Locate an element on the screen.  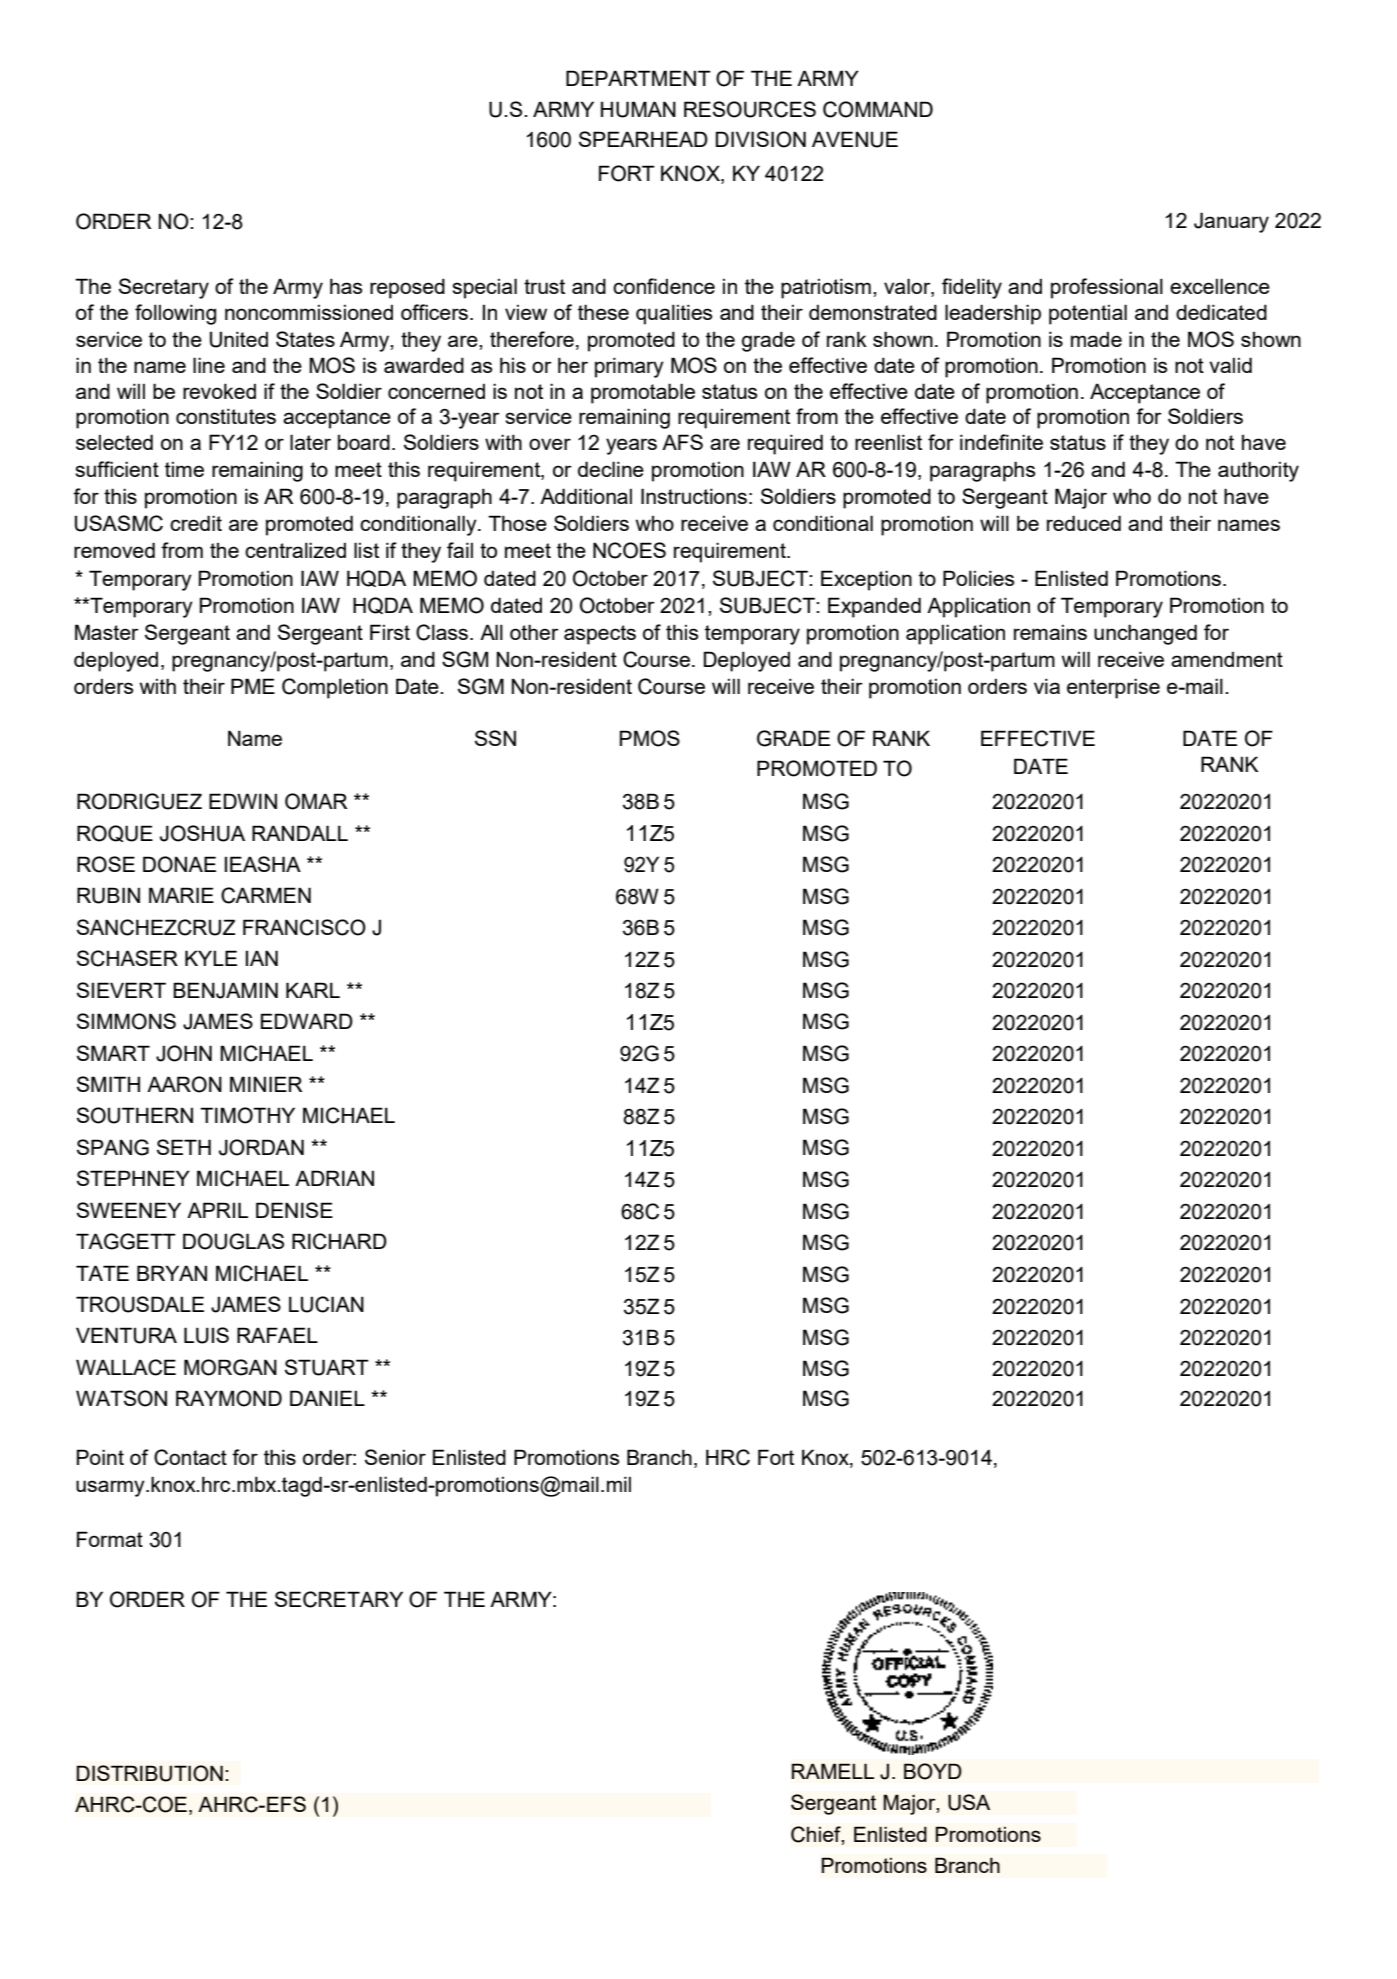
Senior is located at coordinates (395, 1457).
